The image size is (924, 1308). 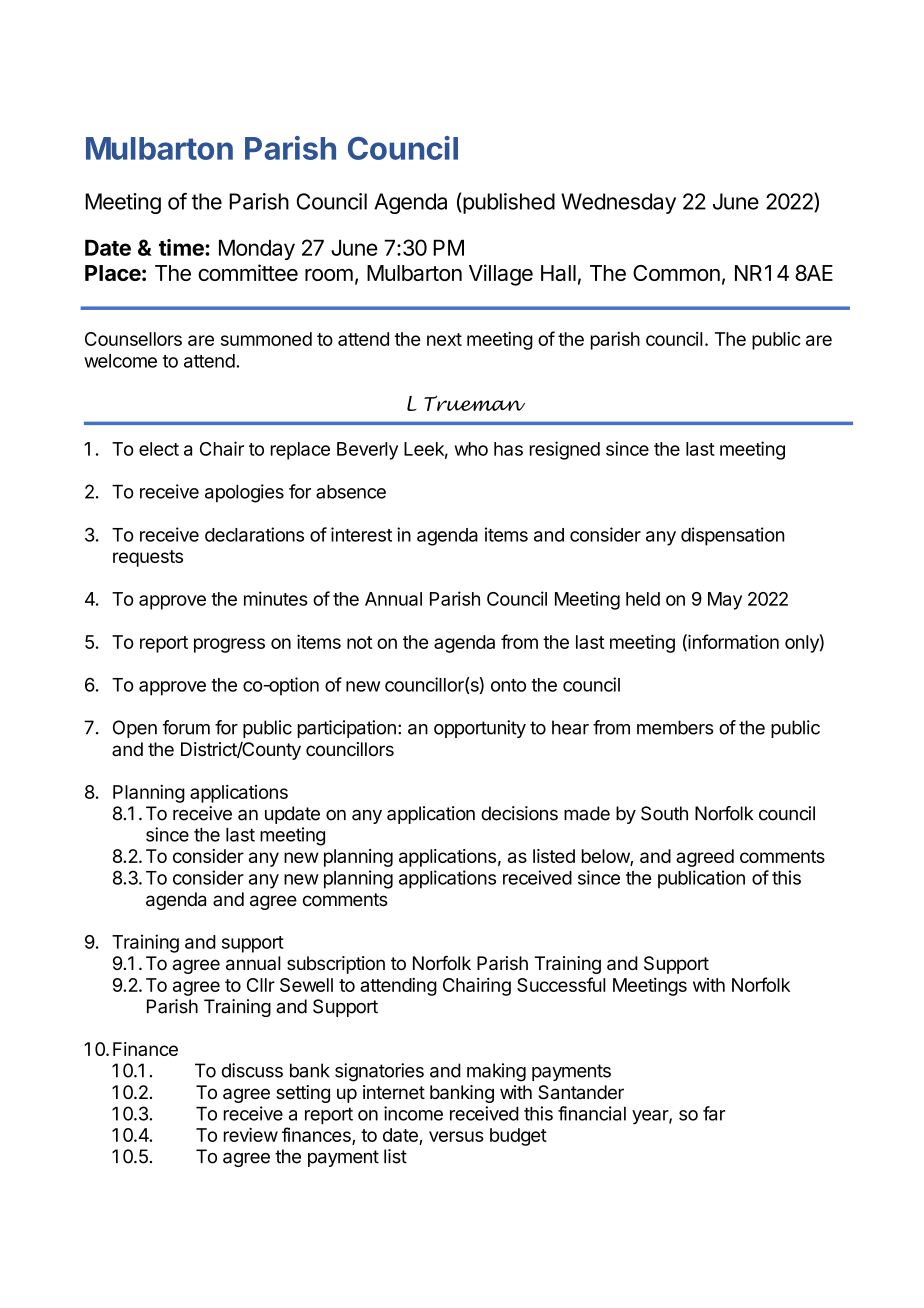 I want to click on Wednesday, so click(x=618, y=203).
